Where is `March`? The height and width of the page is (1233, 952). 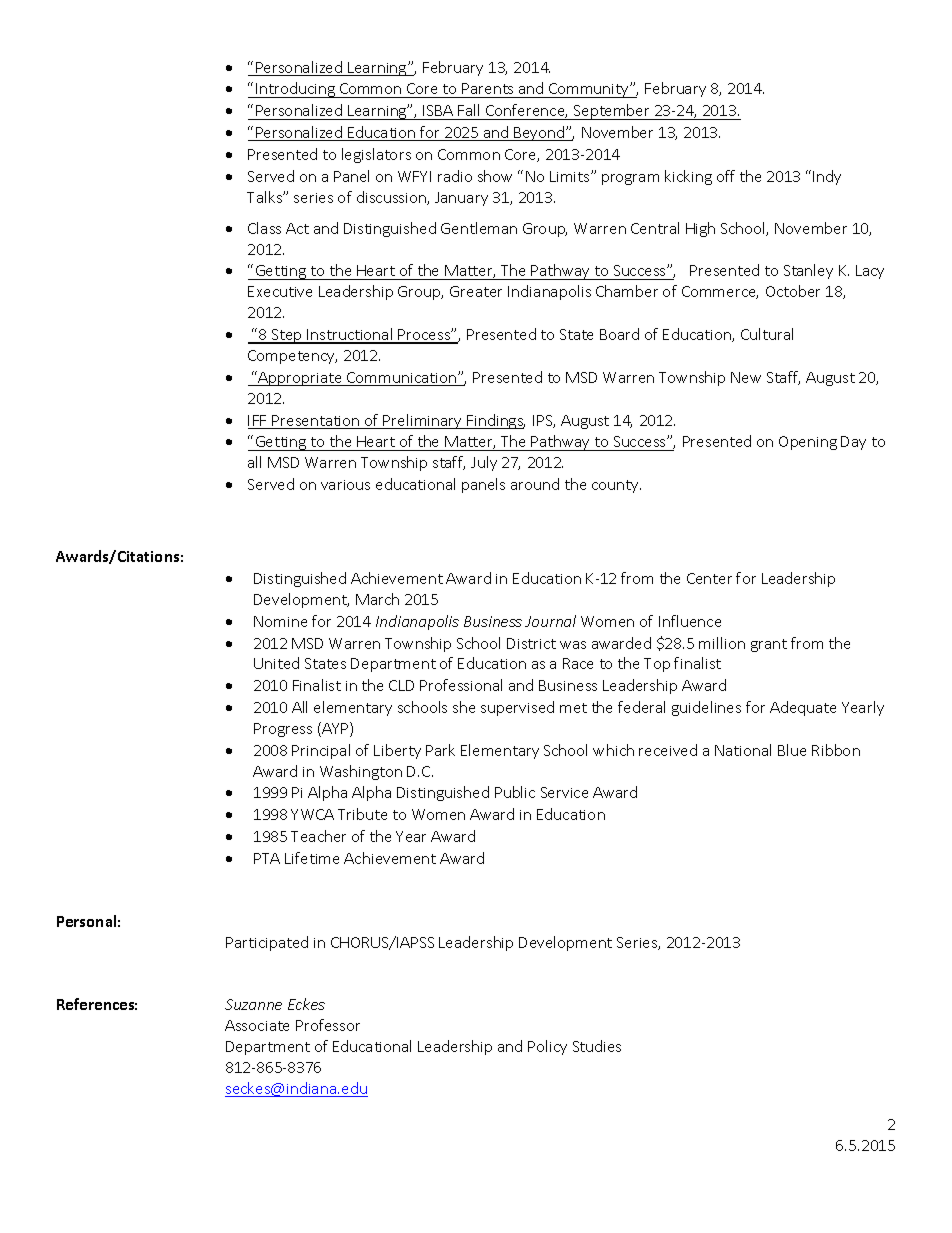
March is located at coordinates (377, 599).
